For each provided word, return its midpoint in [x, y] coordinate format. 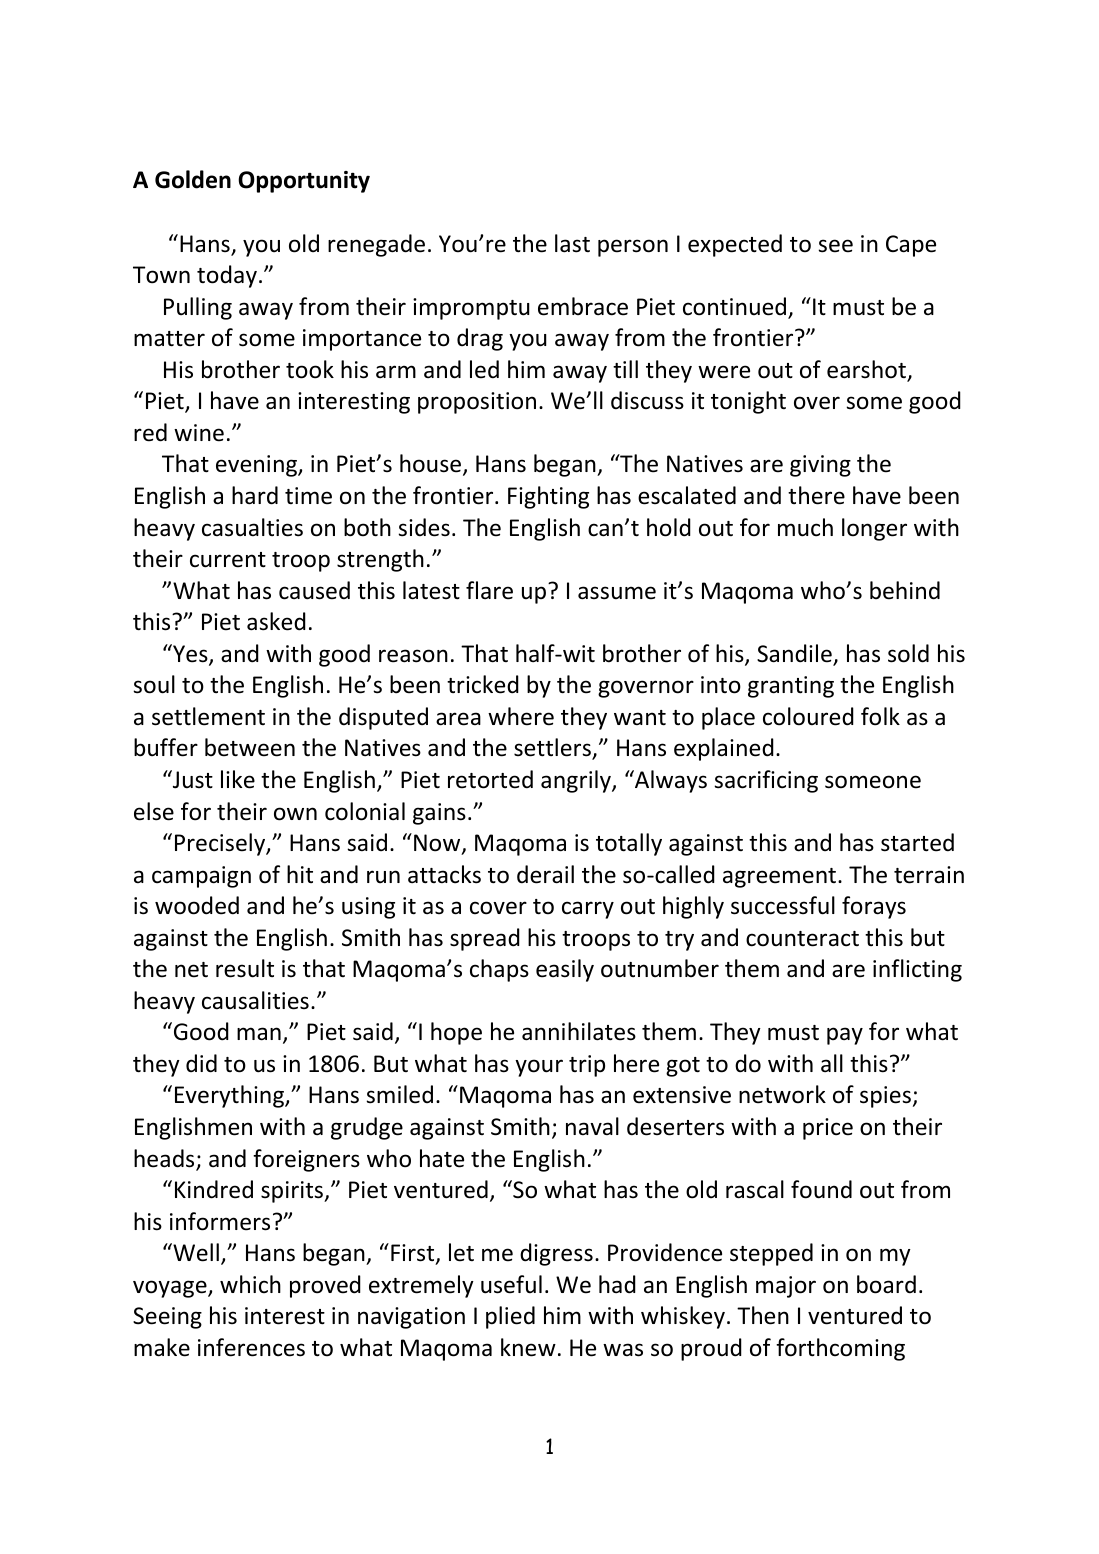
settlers [553, 749]
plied [510, 1317]
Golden [193, 179]
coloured [808, 716]
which [250, 1284]
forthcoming [840, 1349]
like [238, 779]
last [572, 243]
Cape [911, 246]
